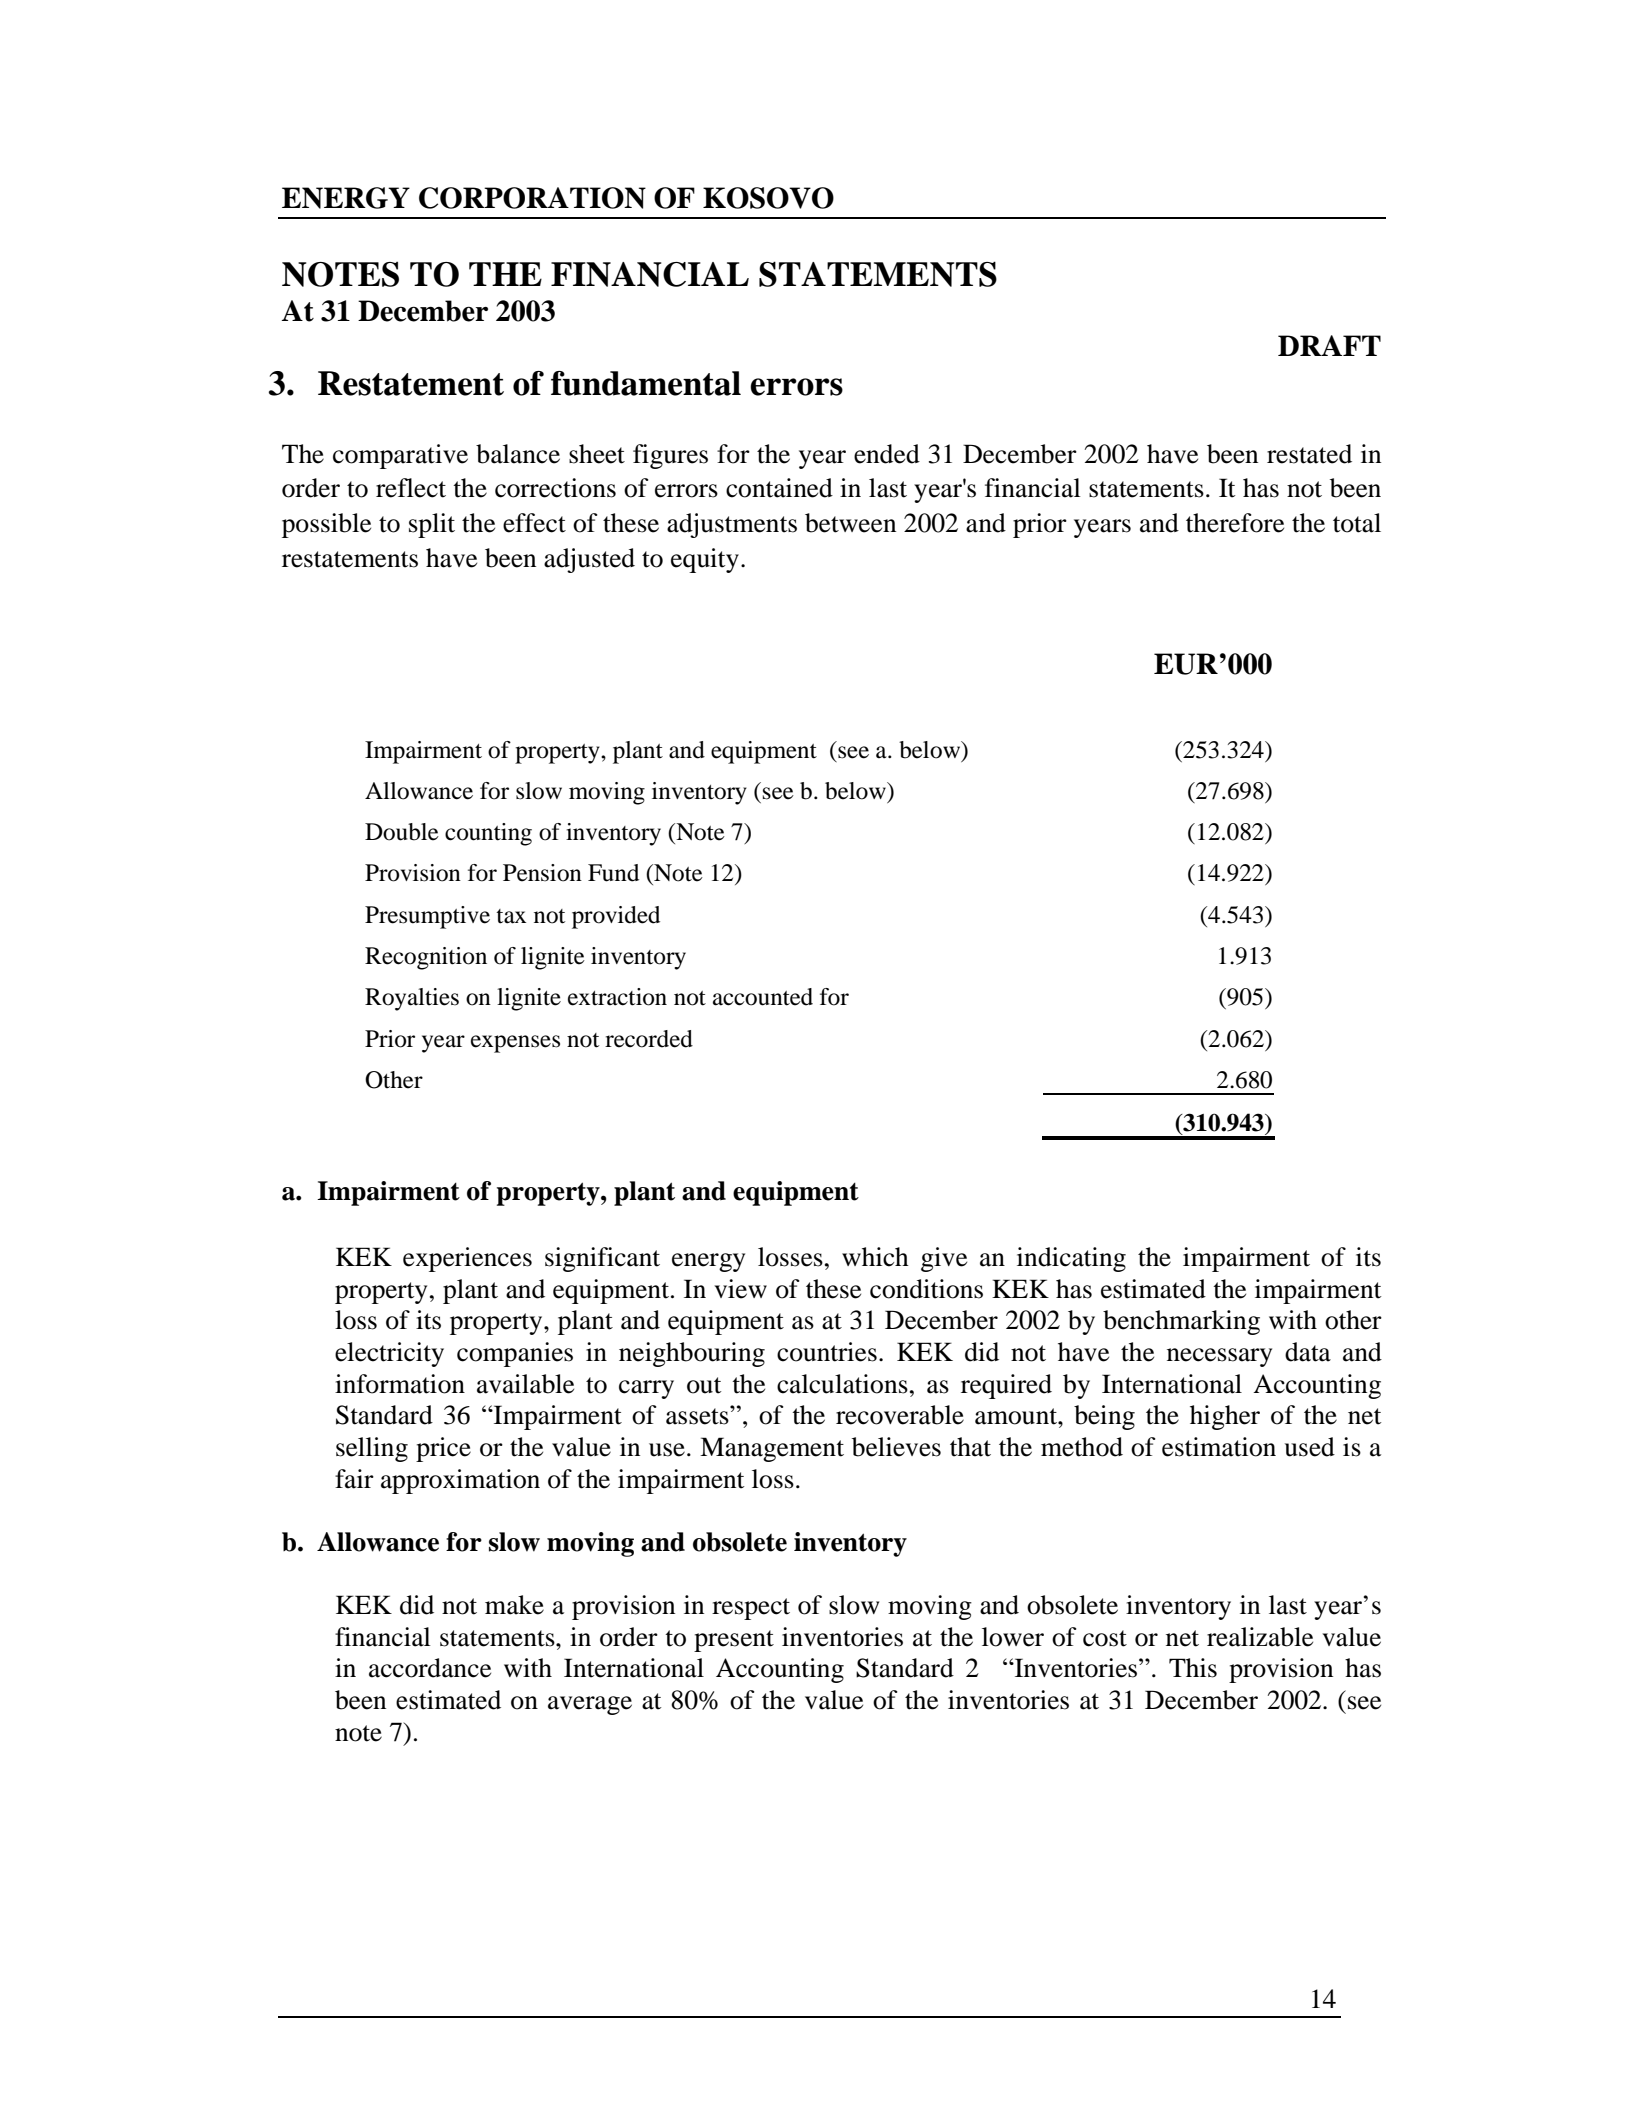 The width and height of the screenshot is (1627, 2106). I want to click on Recognition, so click(426, 958).
